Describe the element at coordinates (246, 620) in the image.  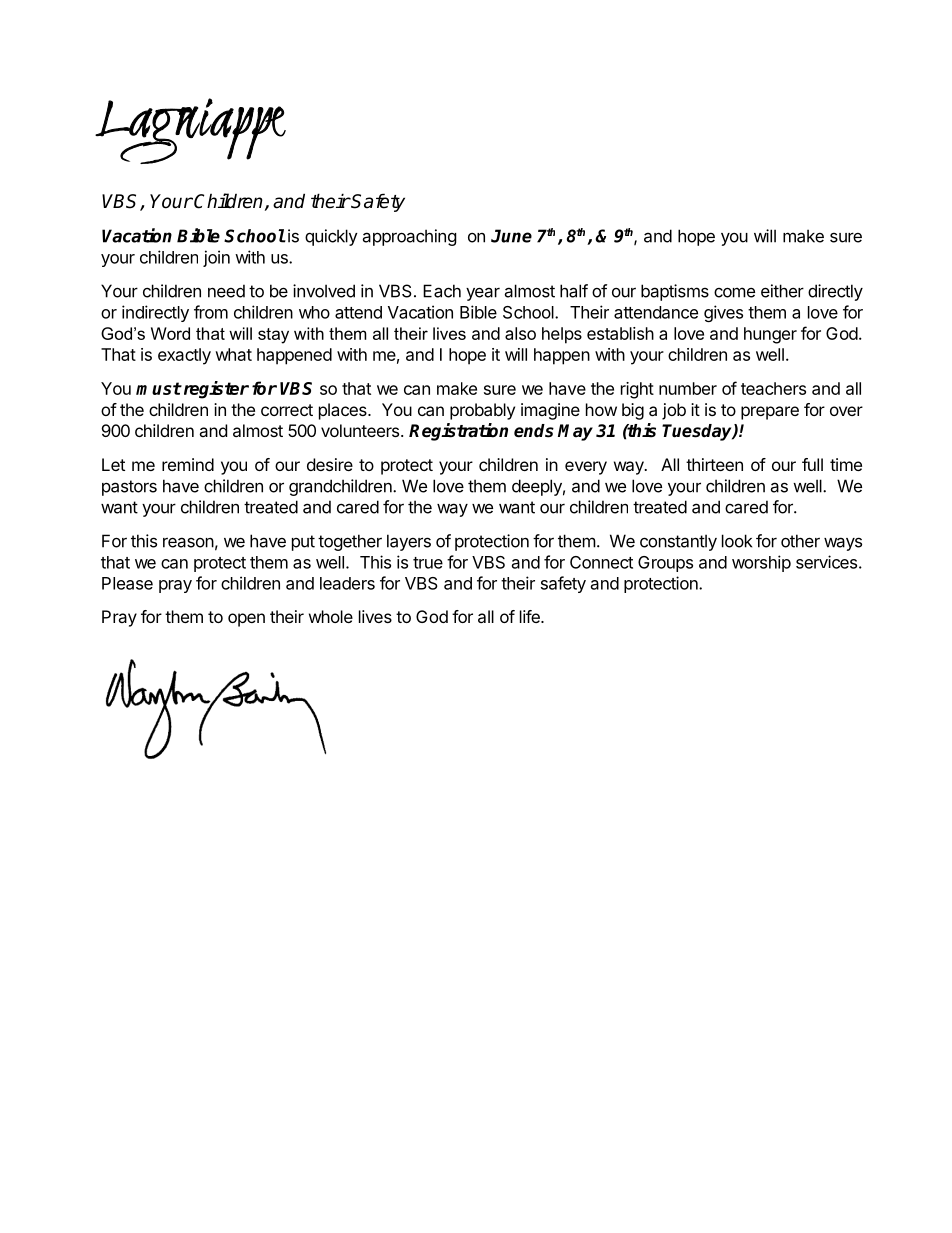
I see `open` at that location.
